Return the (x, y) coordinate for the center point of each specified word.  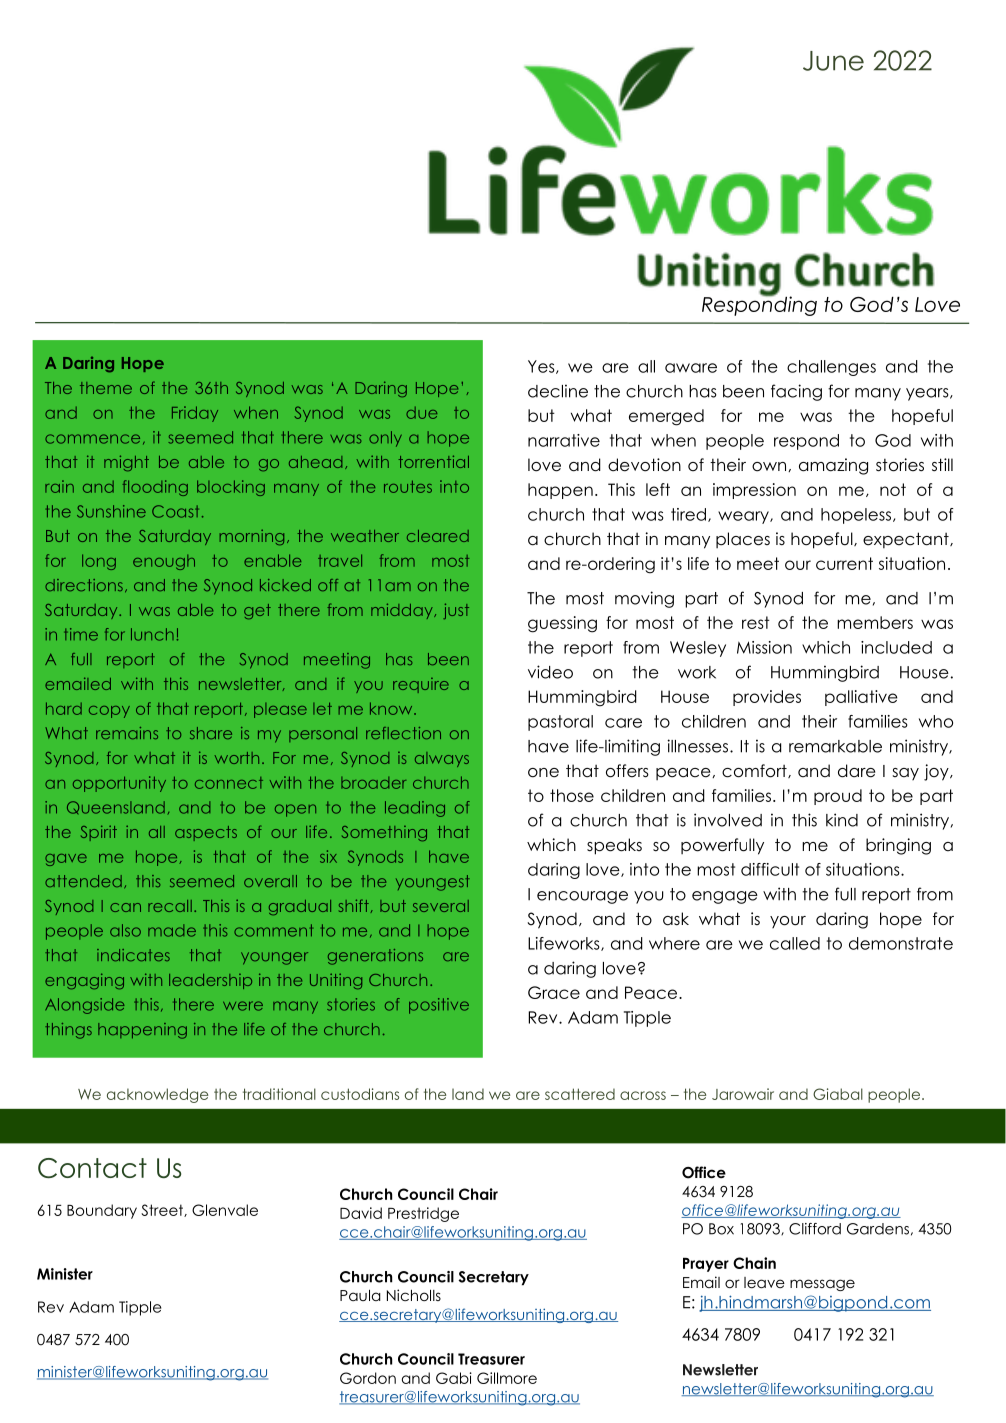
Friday (195, 414)
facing (796, 392)
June (833, 61)
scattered (580, 1094)
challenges (831, 368)
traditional (279, 1094)
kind (842, 820)
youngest (433, 883)
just (456, 611)
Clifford (815, 1229)
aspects (206, 833)
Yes (542, 367)
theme (106, 388)
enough (164, 562)
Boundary (102, 1211)
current (844, 563)
